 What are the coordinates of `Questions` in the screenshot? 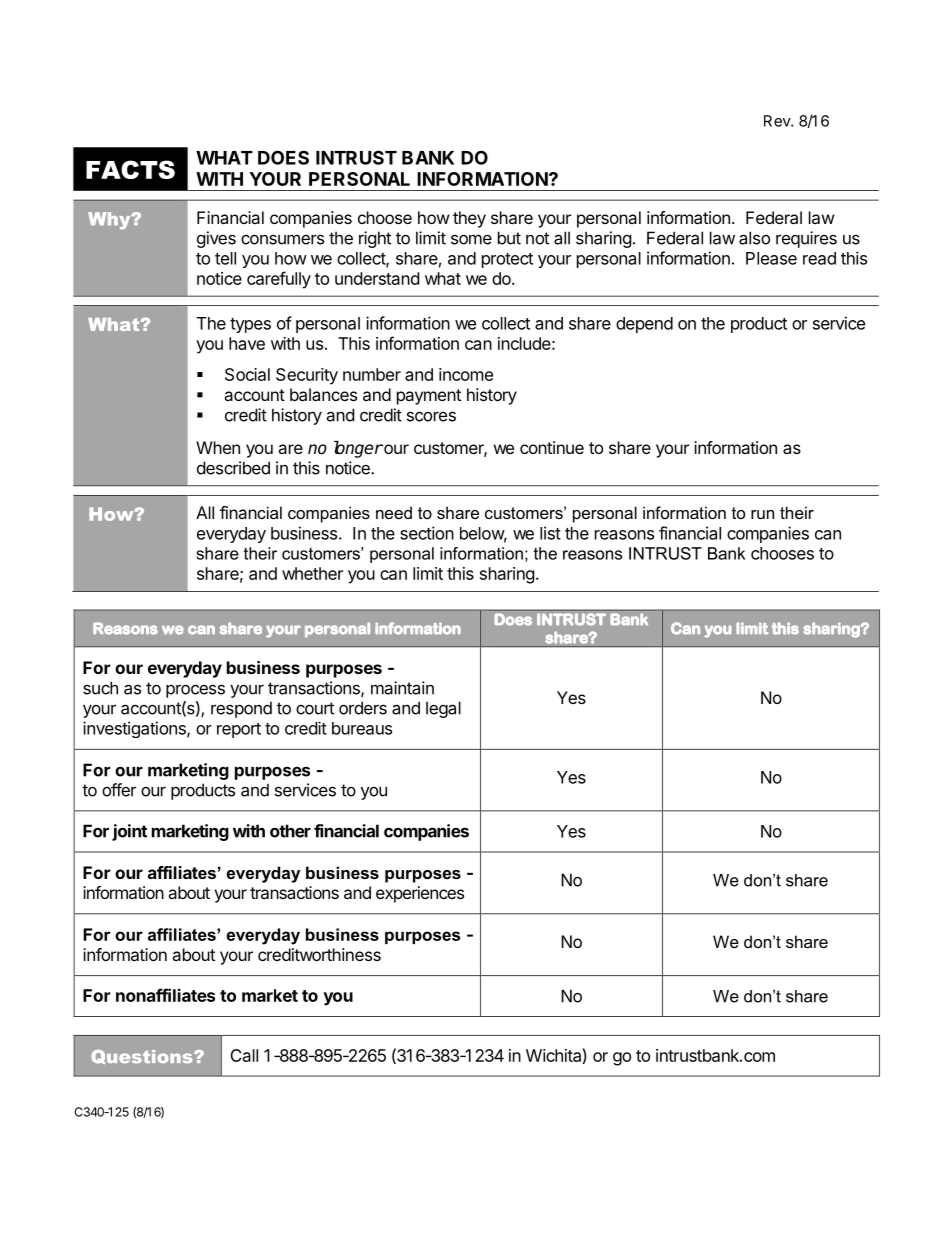 It's located at (143, 1057).
